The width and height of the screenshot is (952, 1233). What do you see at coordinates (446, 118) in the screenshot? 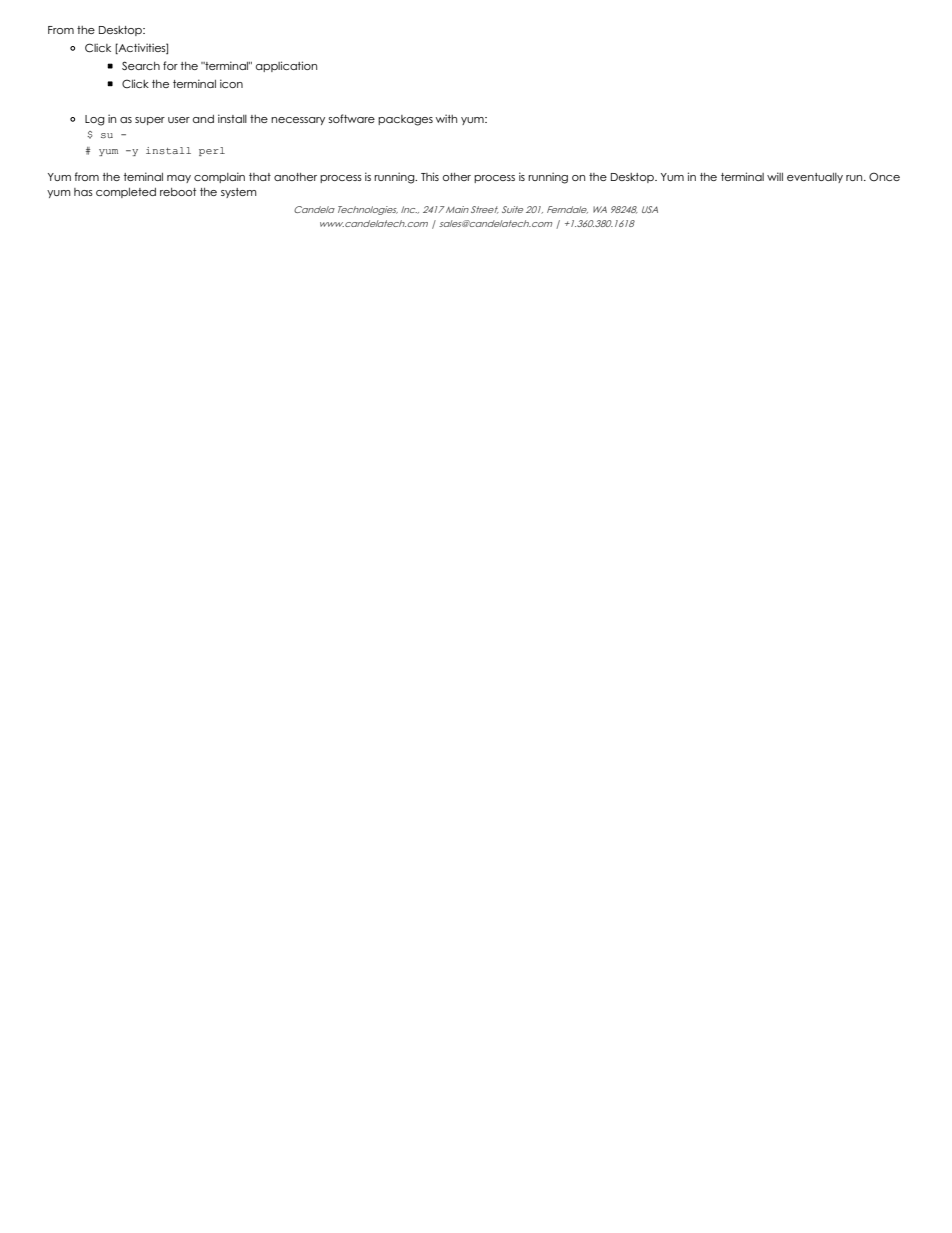
I see `with` at bounding box center [446, 118].
